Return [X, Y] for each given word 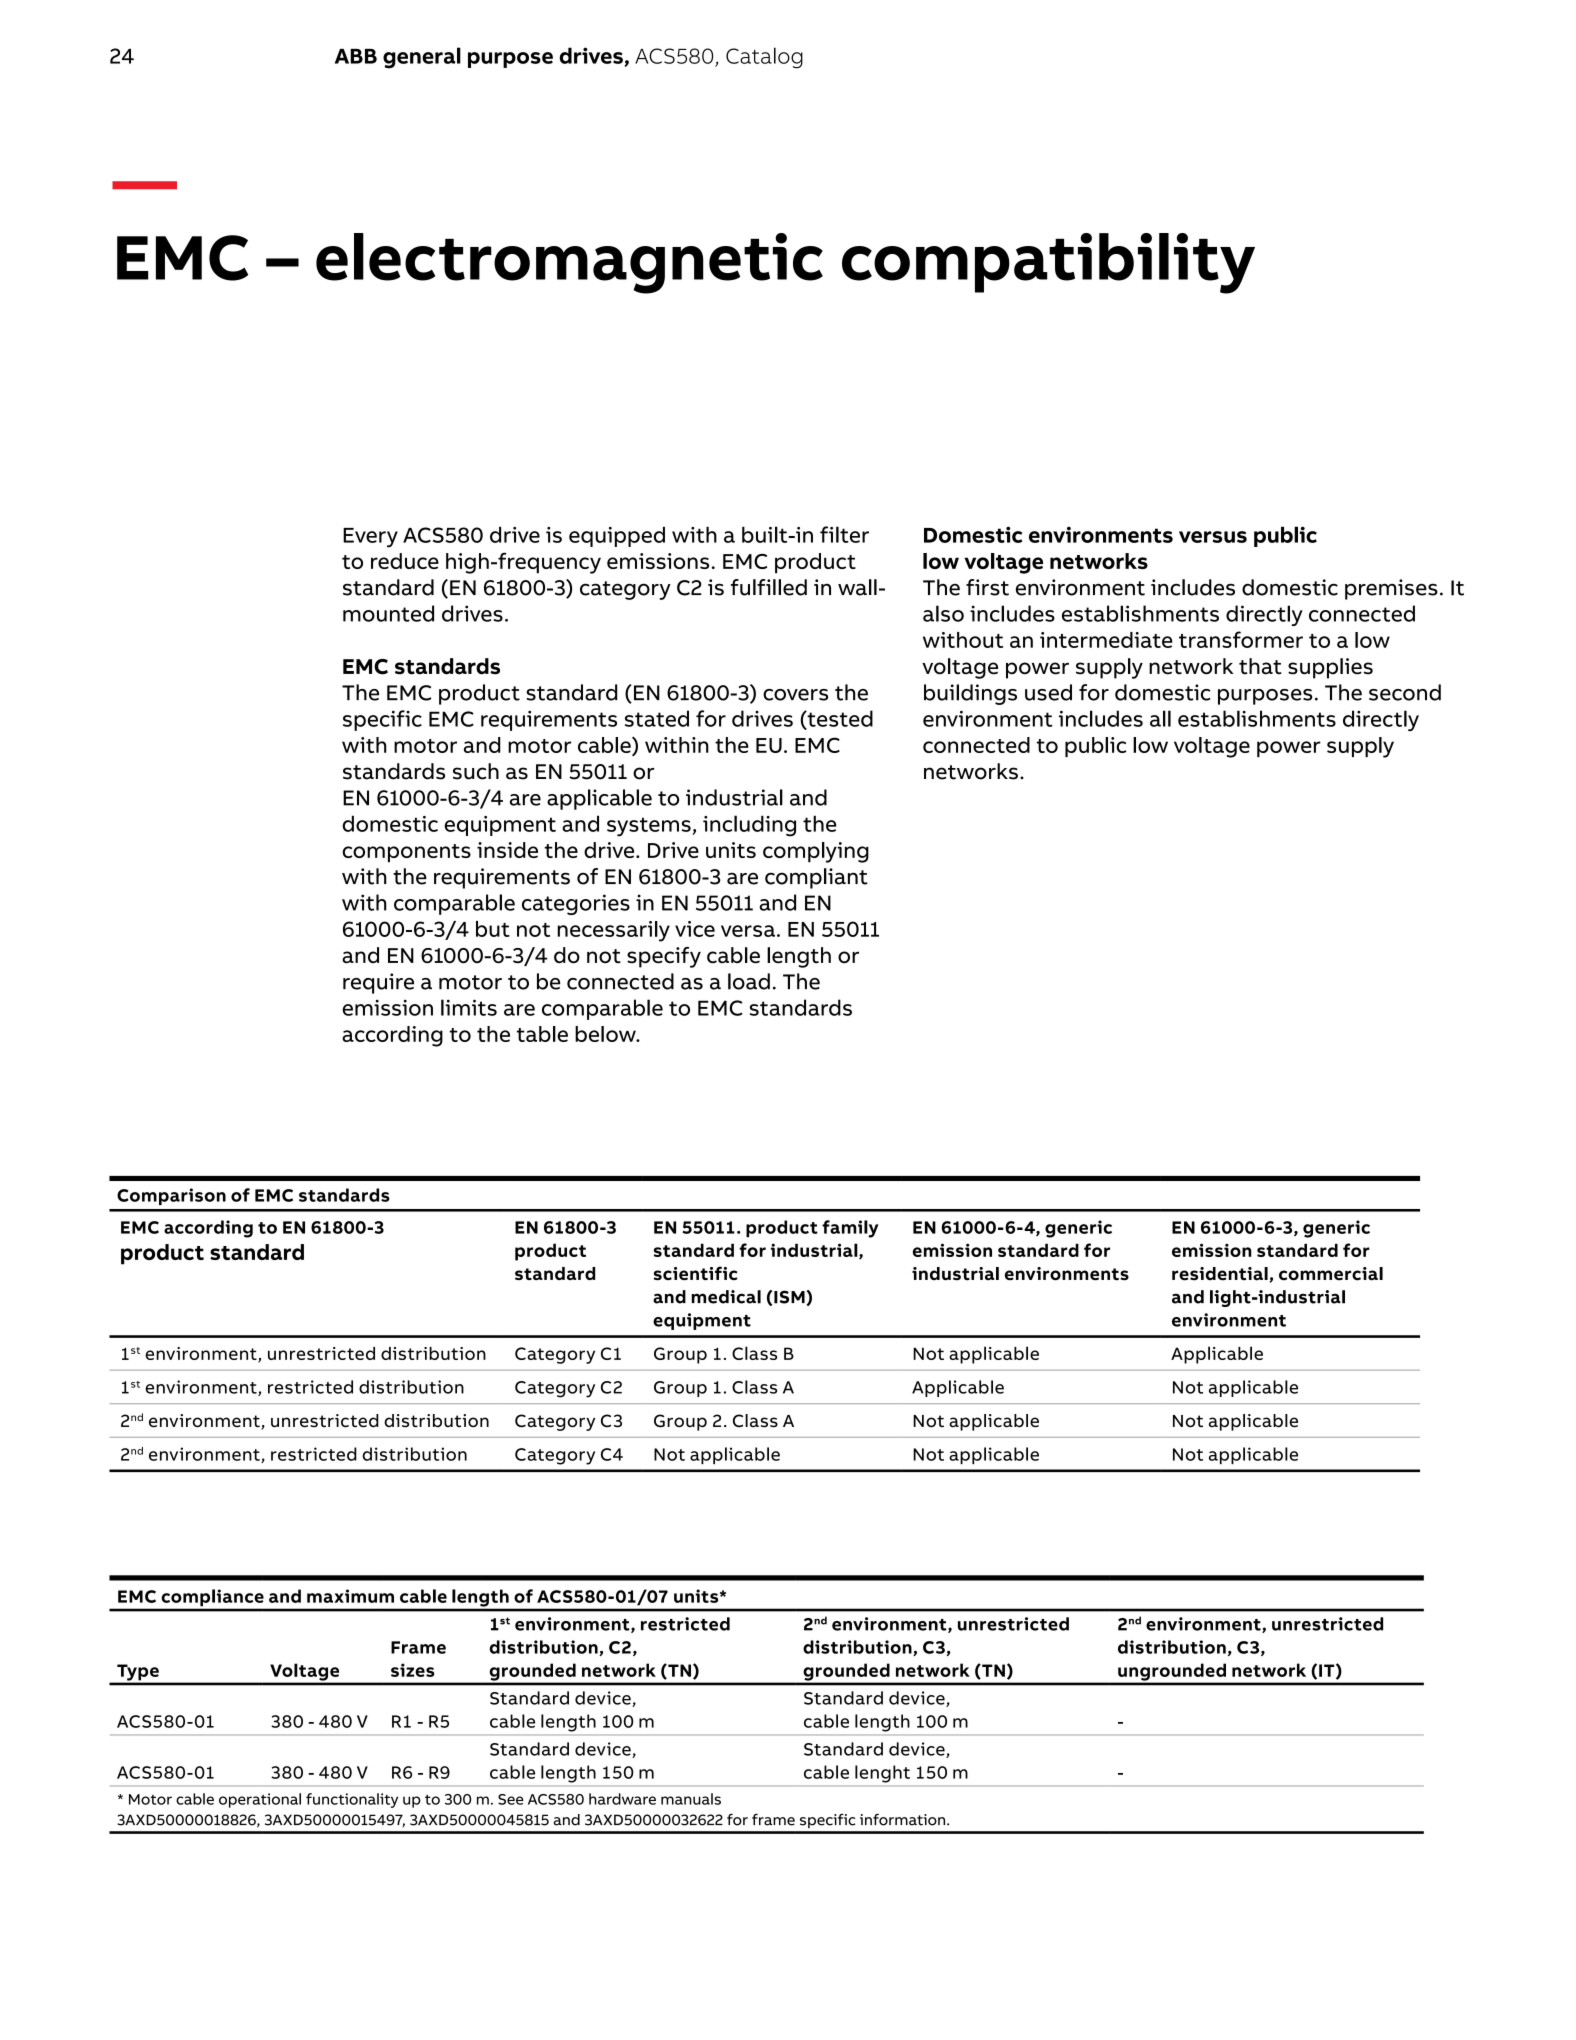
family [850, 1229]
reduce [405, 561]
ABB [356, 56]
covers [795, 695]
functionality [352, 1800]
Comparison [171, 1196]
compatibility [1048, 263]
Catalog [764, 58]
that [1260, 666]
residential [1220, 1274]
